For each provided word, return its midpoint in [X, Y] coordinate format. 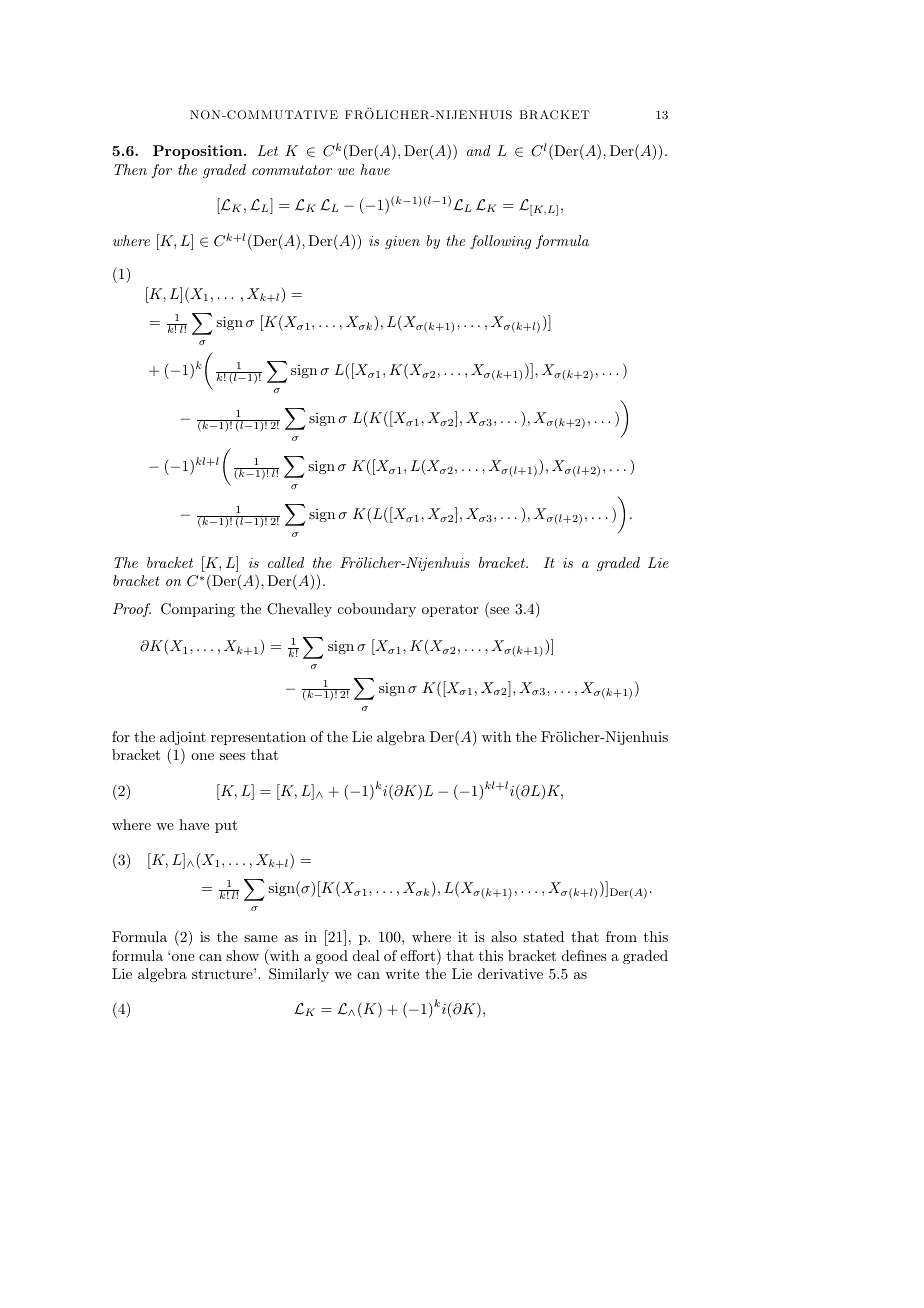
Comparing [198, 610]
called [286, 562]
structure [223, 973]
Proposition [199, 152]
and [479, 150]
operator [450, 610]
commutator [292, 170]
